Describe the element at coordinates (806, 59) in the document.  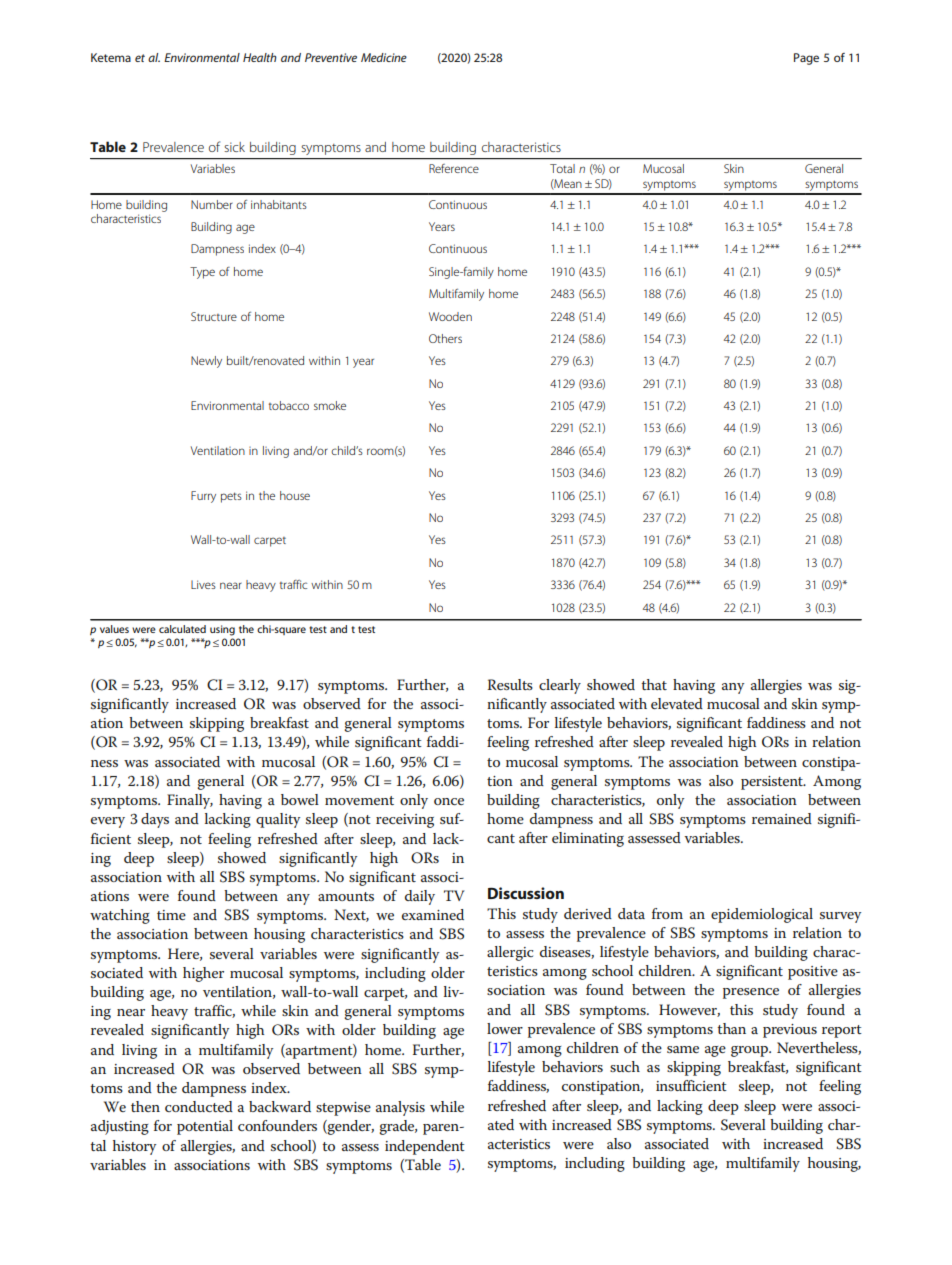
I see `Page` at that location.
